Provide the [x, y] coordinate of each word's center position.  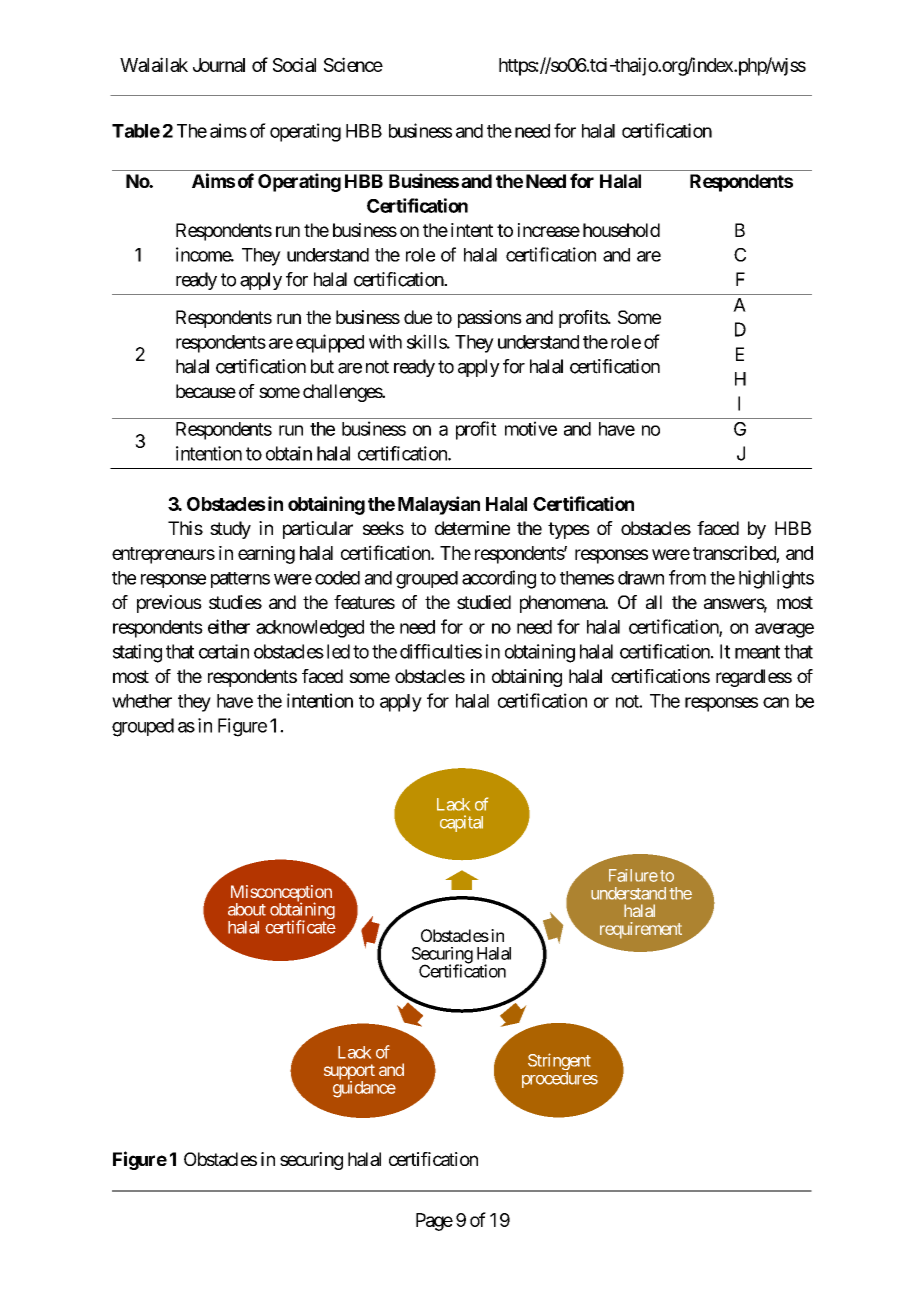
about [247, 909]
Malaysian [439, 505]
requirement [641, 930]
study [230, 530]
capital [461, 823]
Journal [219, 65]
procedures [560, 1080]
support [349, 1073]
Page [434, 1222]
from [687, 577]
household [621, 230]
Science [353, 64]
